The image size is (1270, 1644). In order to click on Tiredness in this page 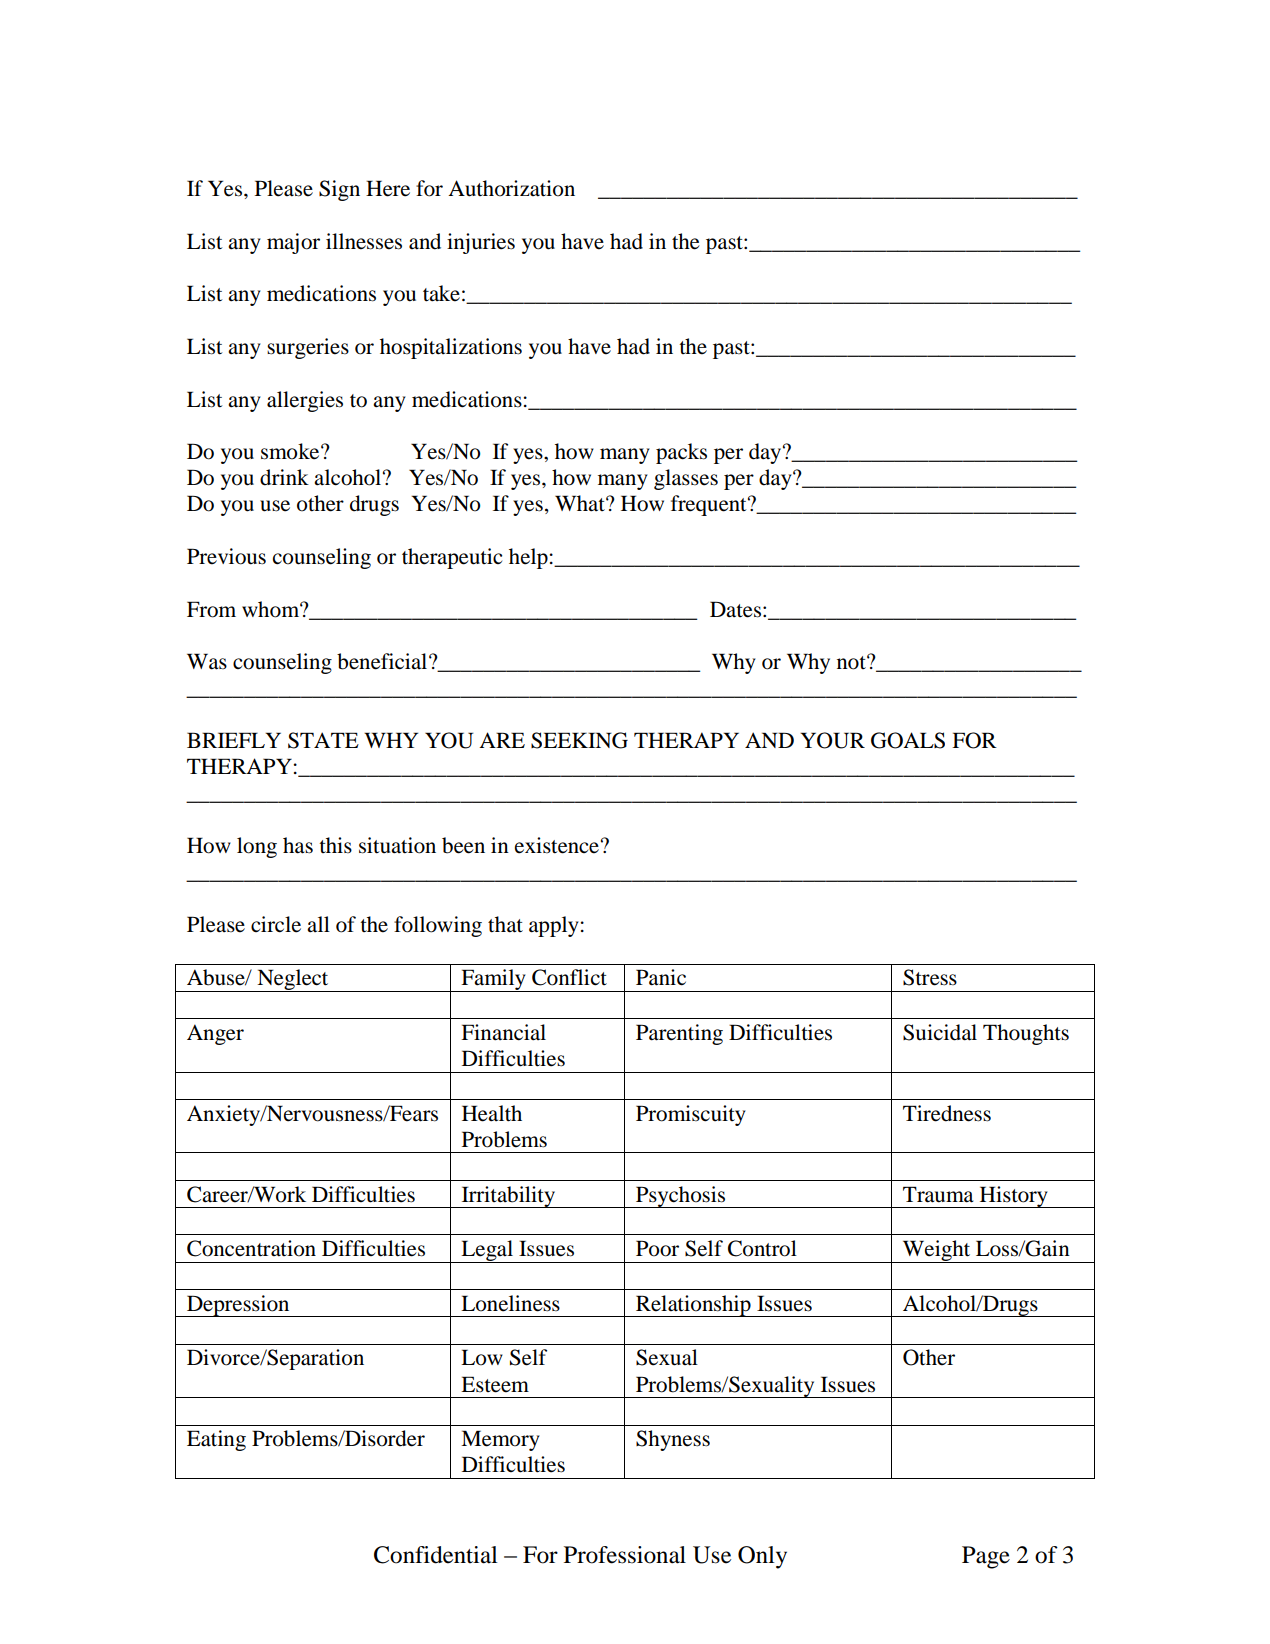, I will do `click(947, 1113)`.
